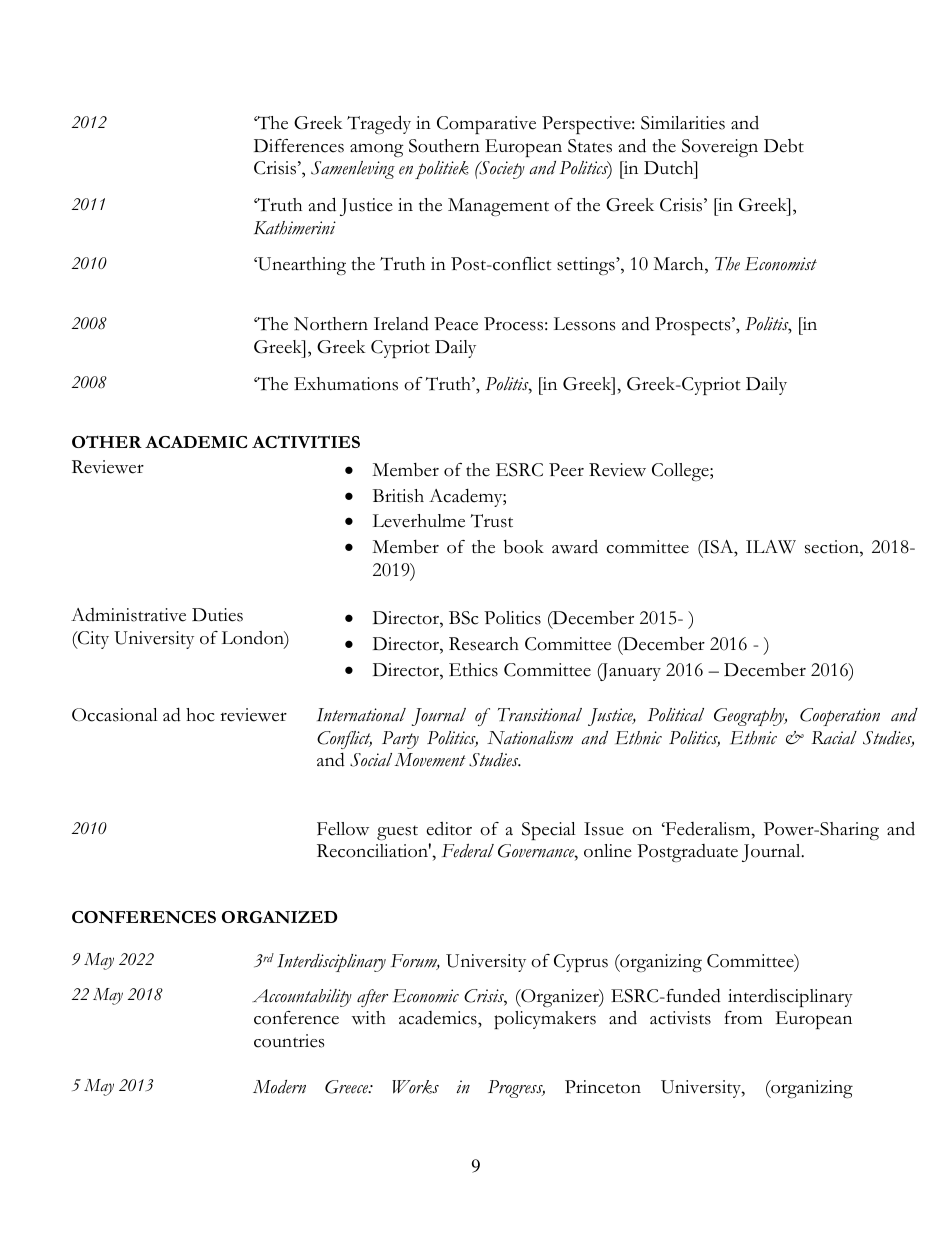 This screenshot has height=1233, width=952. What do you see at coordinates (107, 441) in the screenshot?
I see `OTHER` at bounding box center [107, 441].
